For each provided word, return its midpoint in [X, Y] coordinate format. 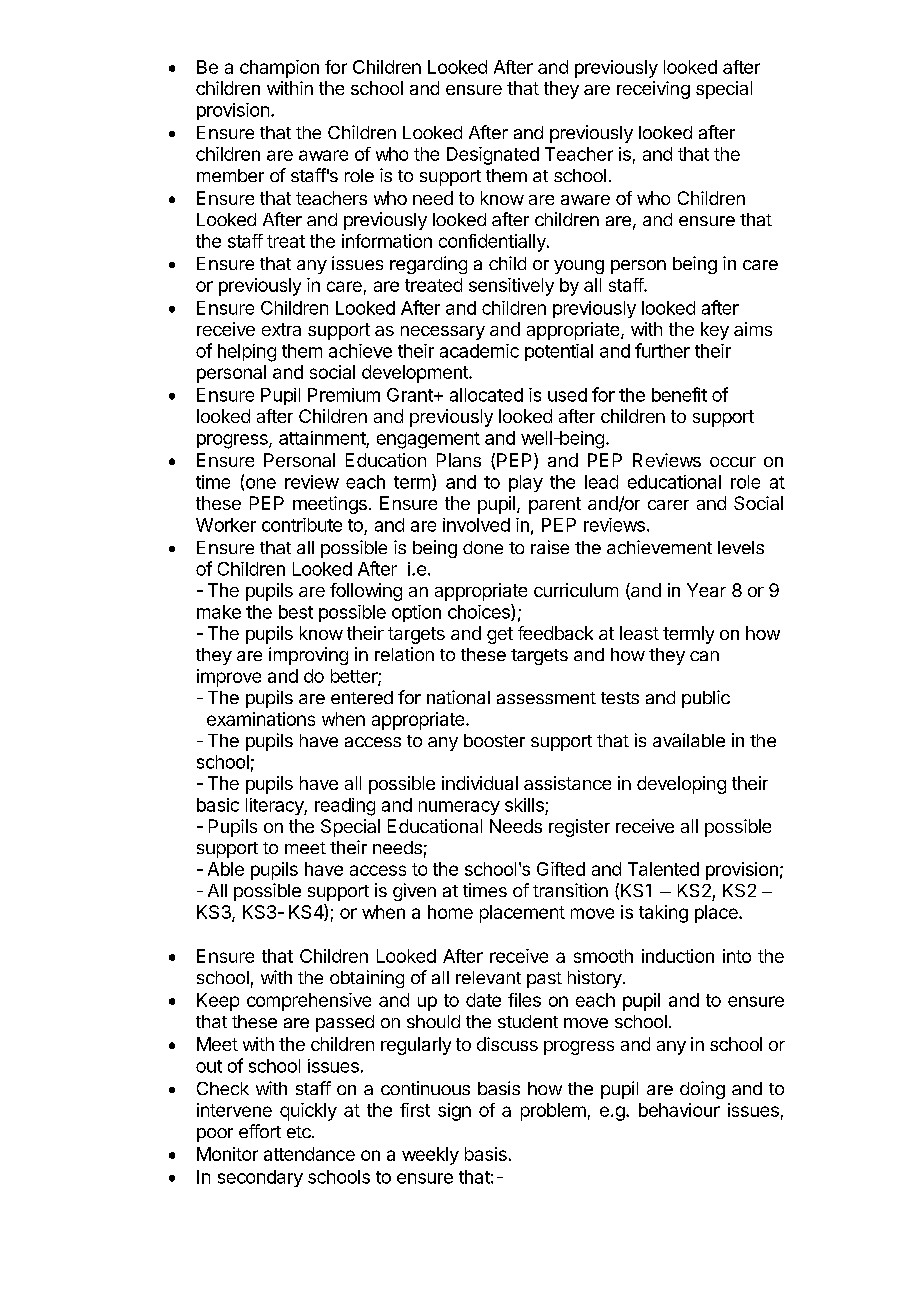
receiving [653, 90]
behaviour [679, 1110]
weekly [430, 1156]
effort [260, 1131]
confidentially [493, 243]
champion [279, 69]
